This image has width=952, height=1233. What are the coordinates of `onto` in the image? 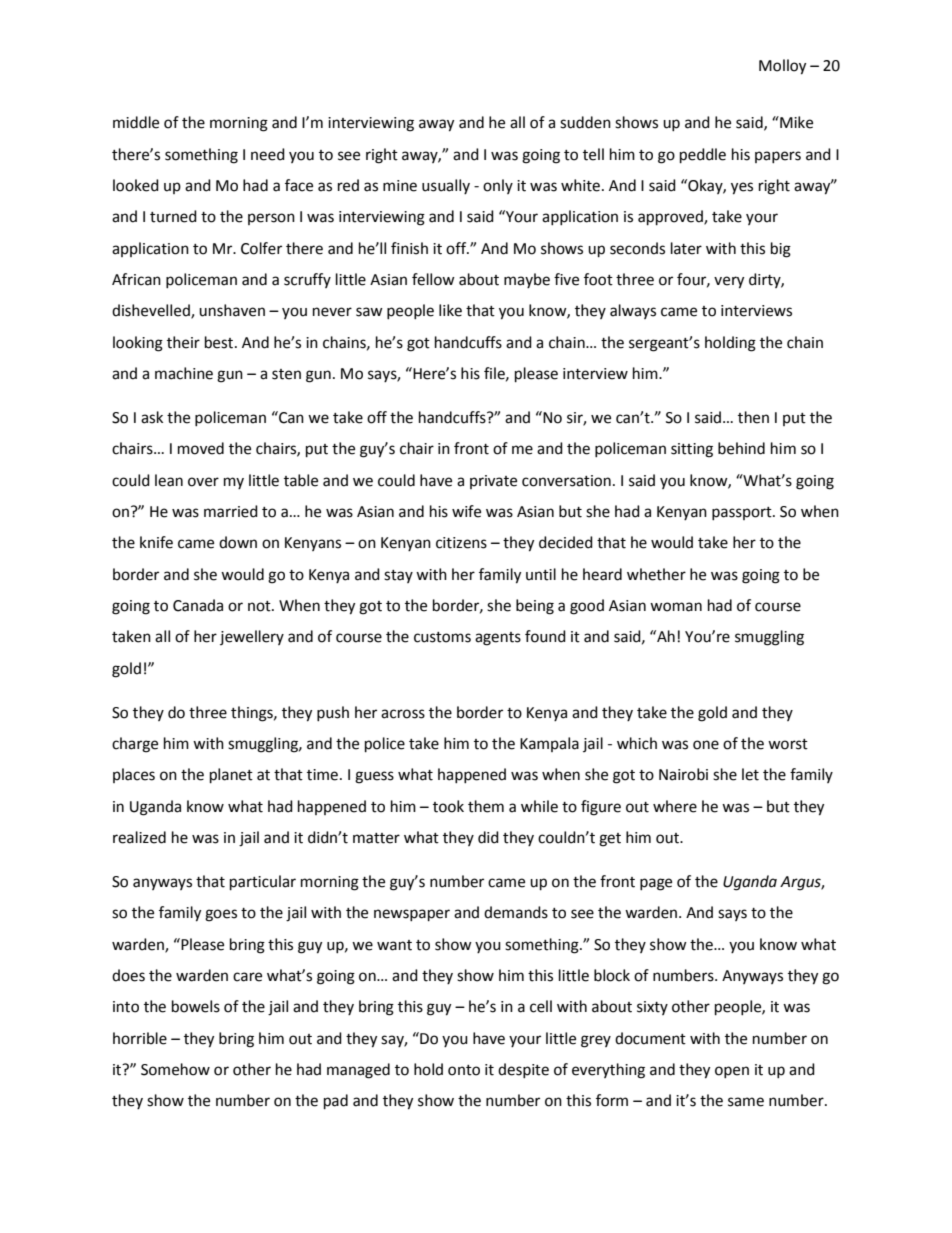 It's located at (464, 1070).
